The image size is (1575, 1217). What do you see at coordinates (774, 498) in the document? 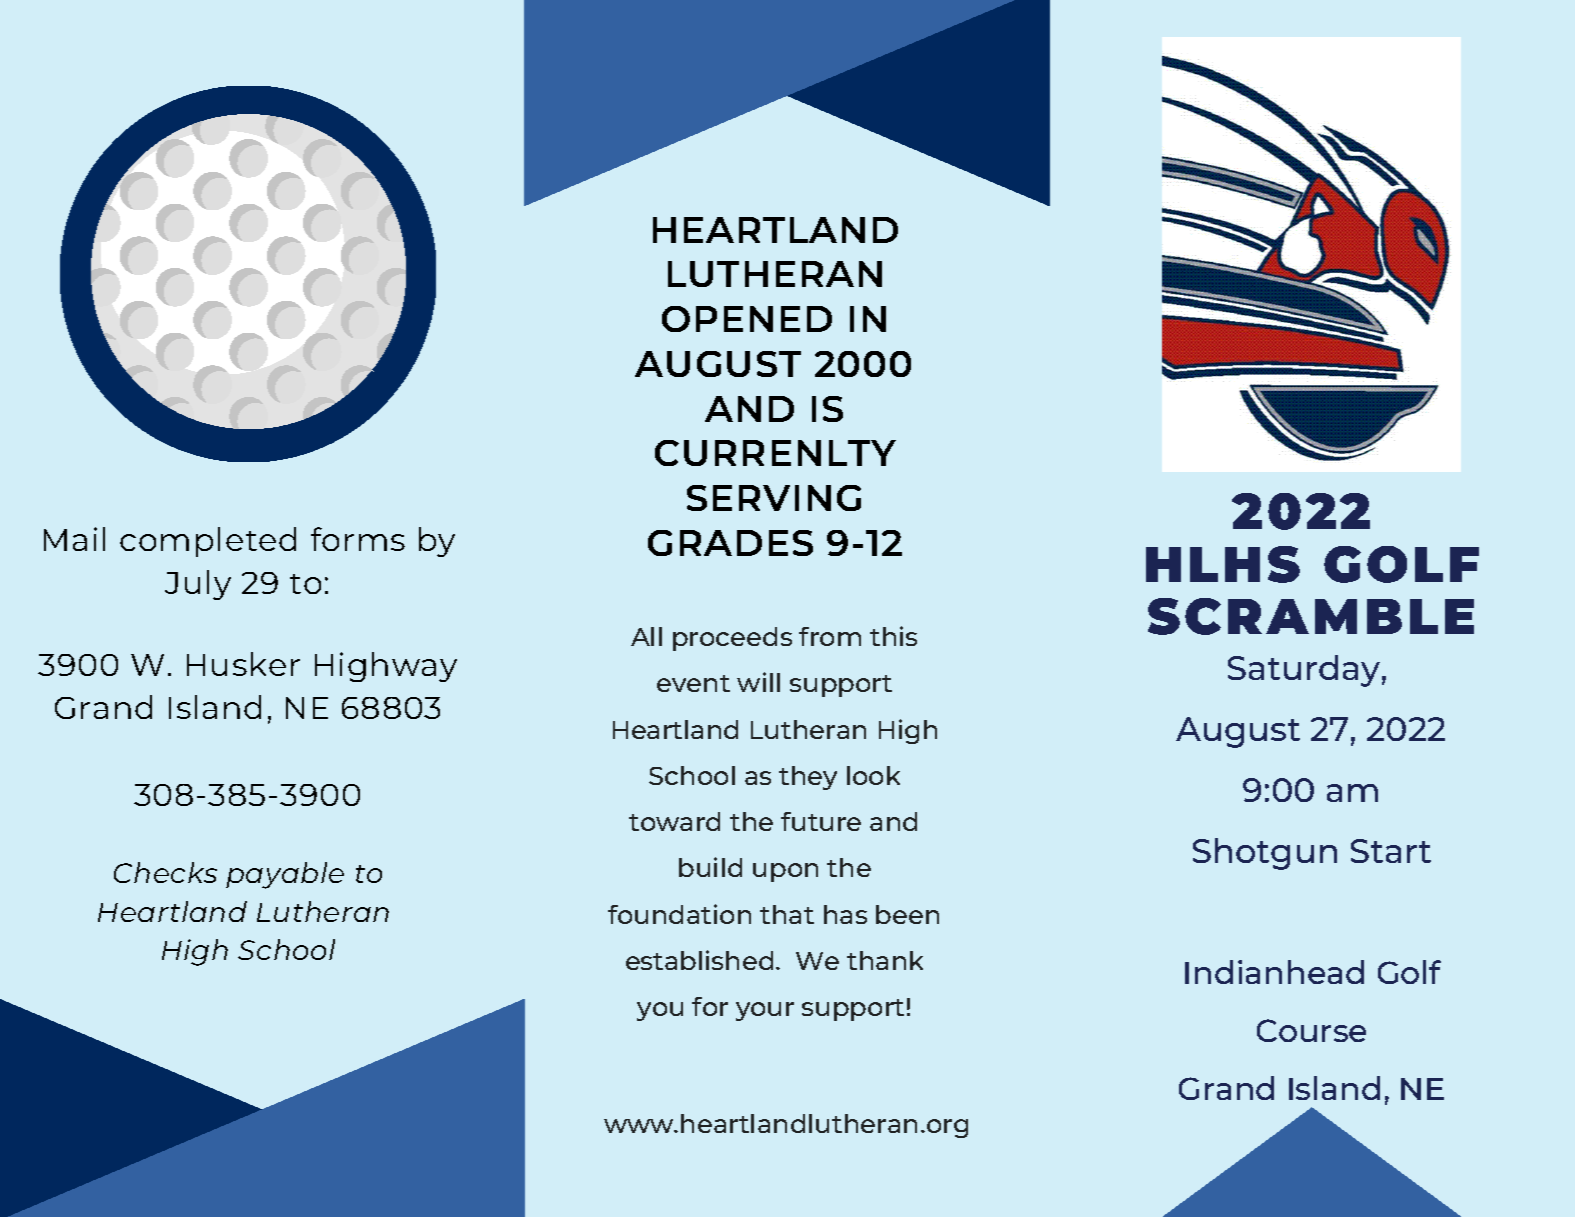
I see `SERVING` at bounding box center [774, 498].
